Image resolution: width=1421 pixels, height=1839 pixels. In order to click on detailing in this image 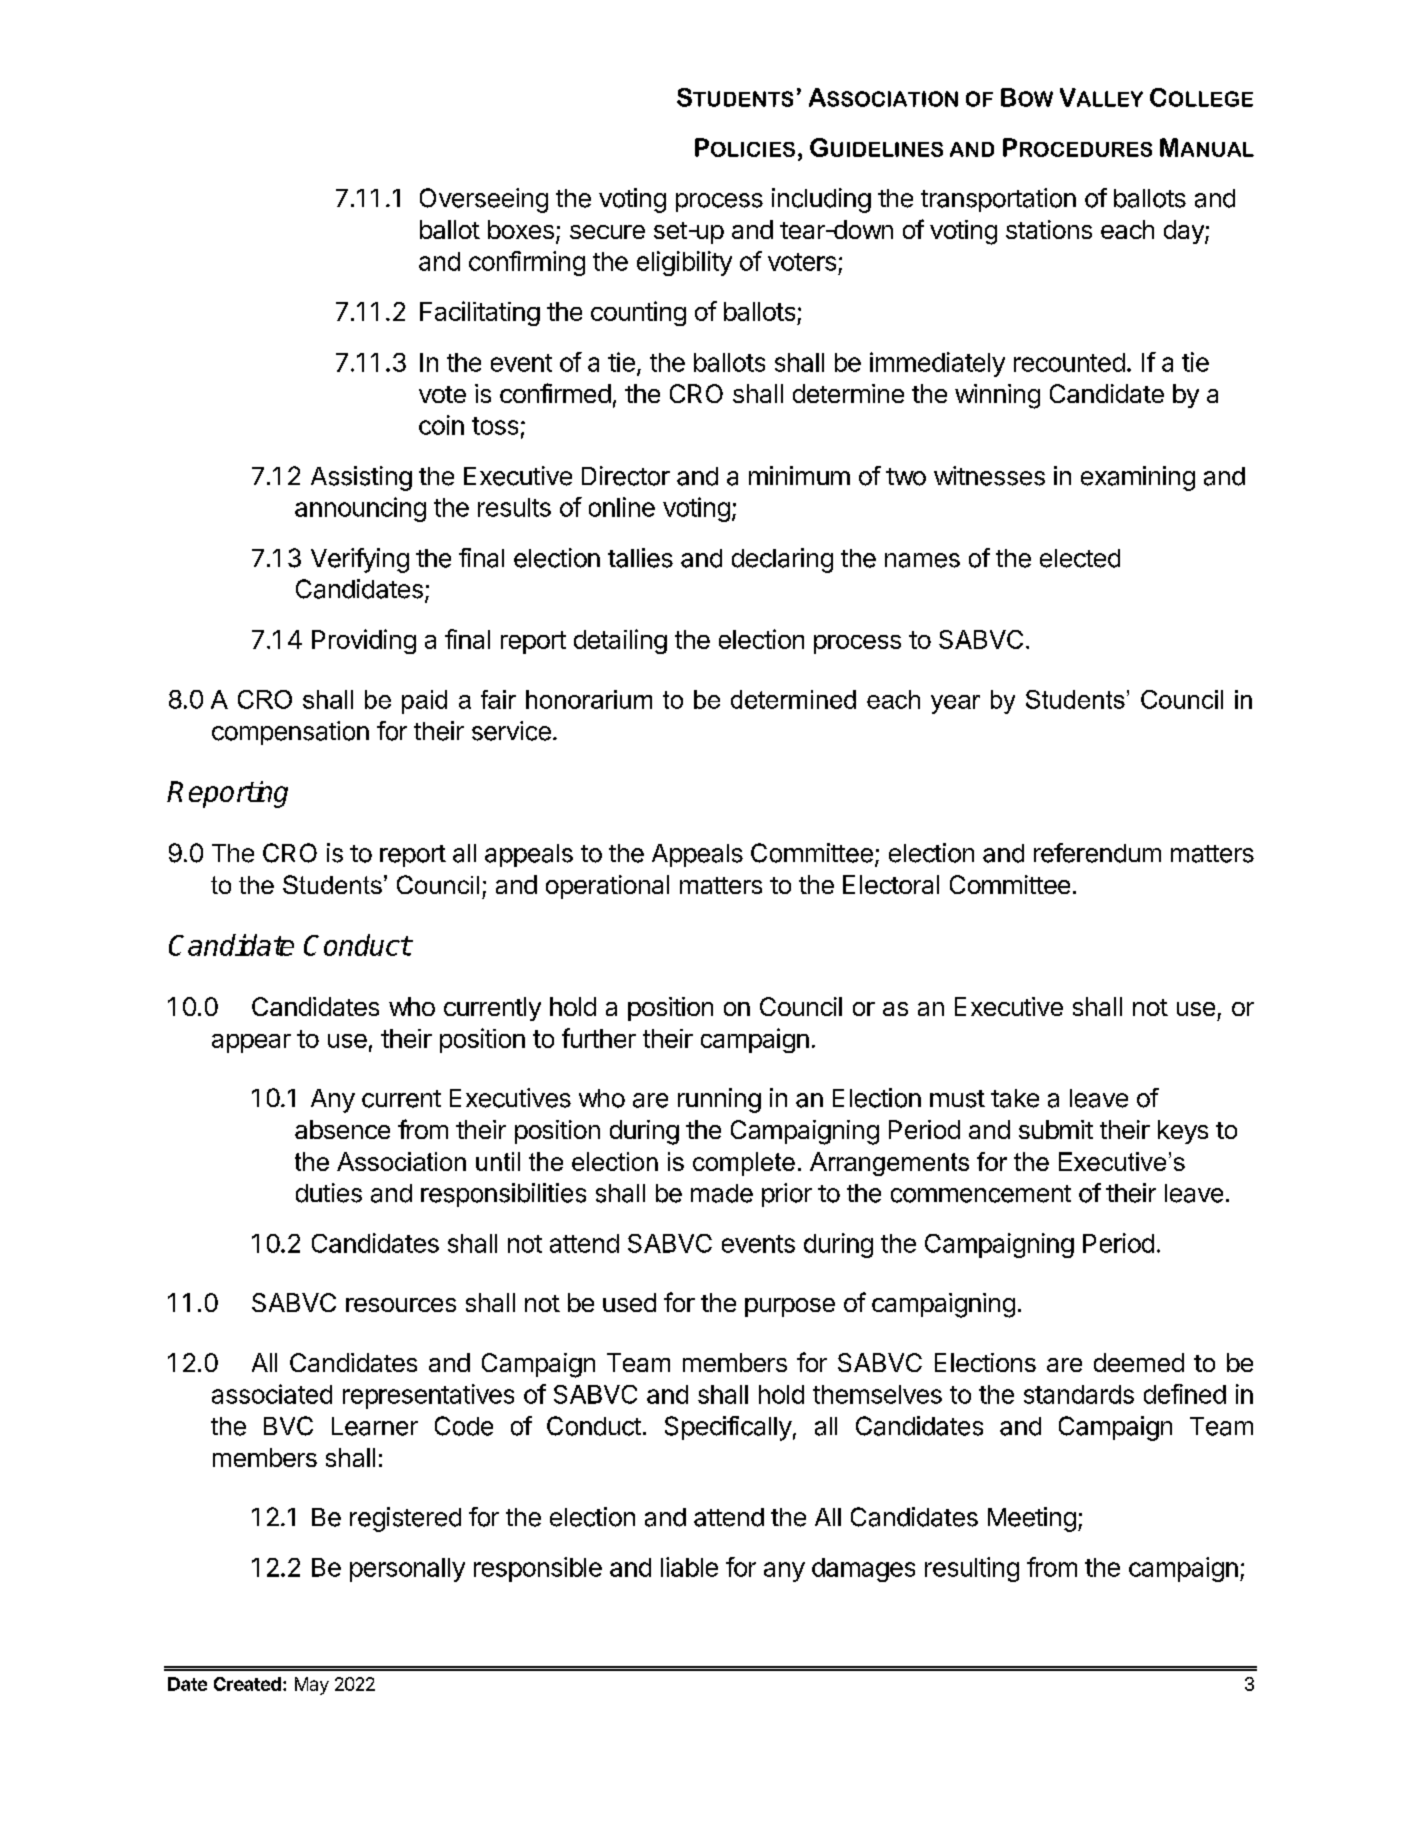, I will do `click(620, 641)`.
